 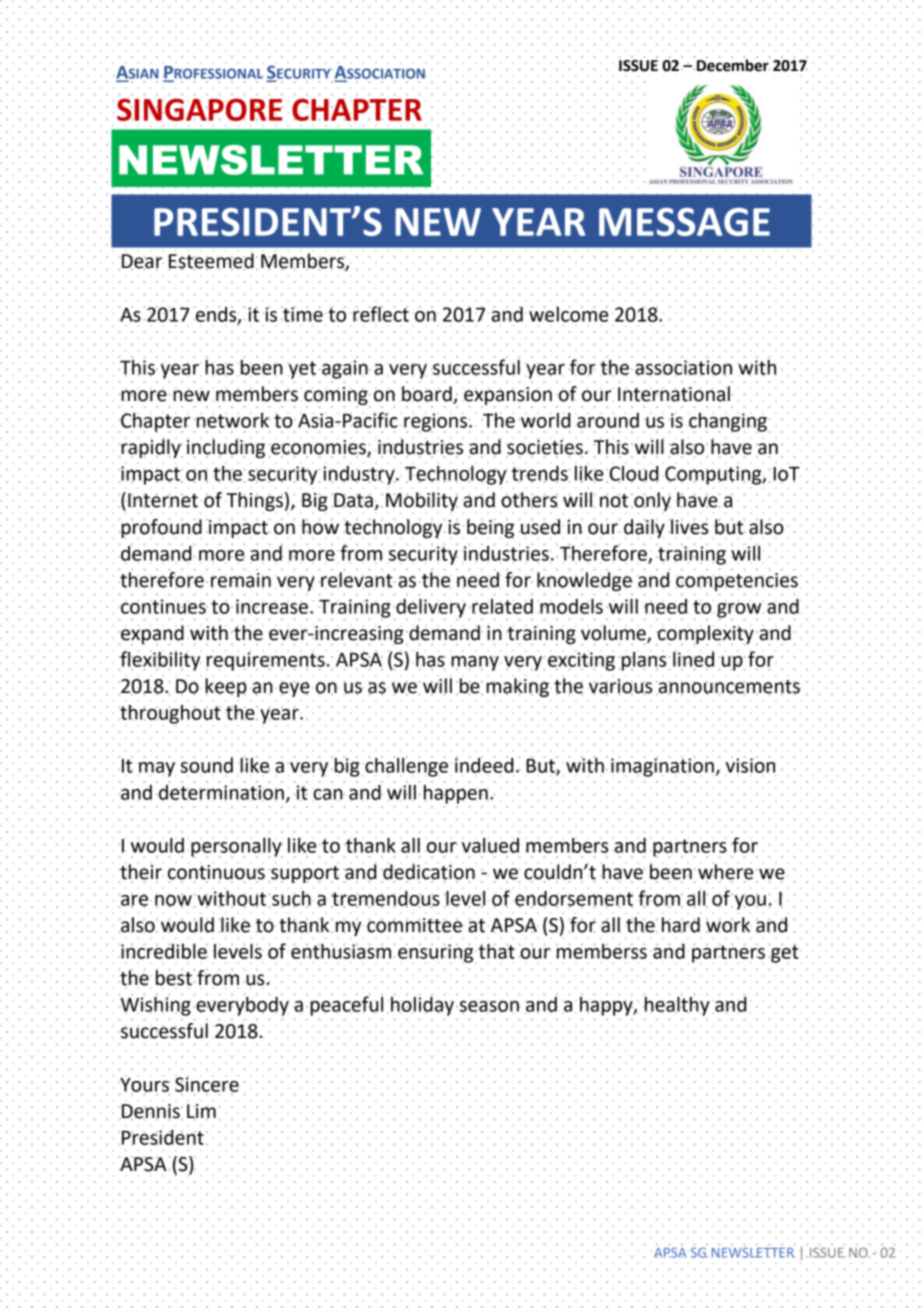 What do you see at coordinates (725, 872) in the page?
I see `where` at bounding box center [725, 872].
